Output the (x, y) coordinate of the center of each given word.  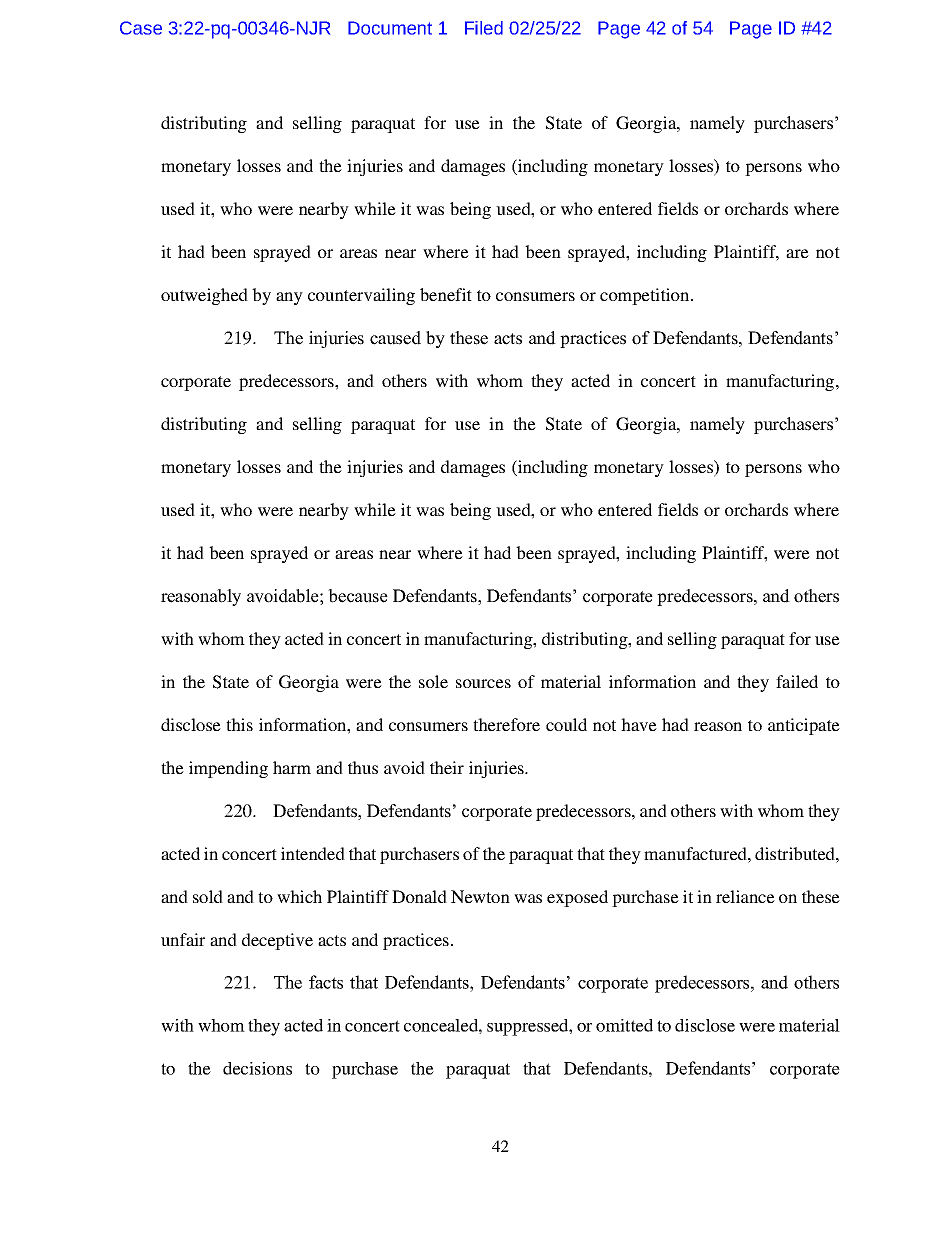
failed (797, 681)
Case (141, 28)
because (358, 596)
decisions (257, 1068)
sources (483, 683)
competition (646, 296)
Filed (484, 28)
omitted (624, 1025)
